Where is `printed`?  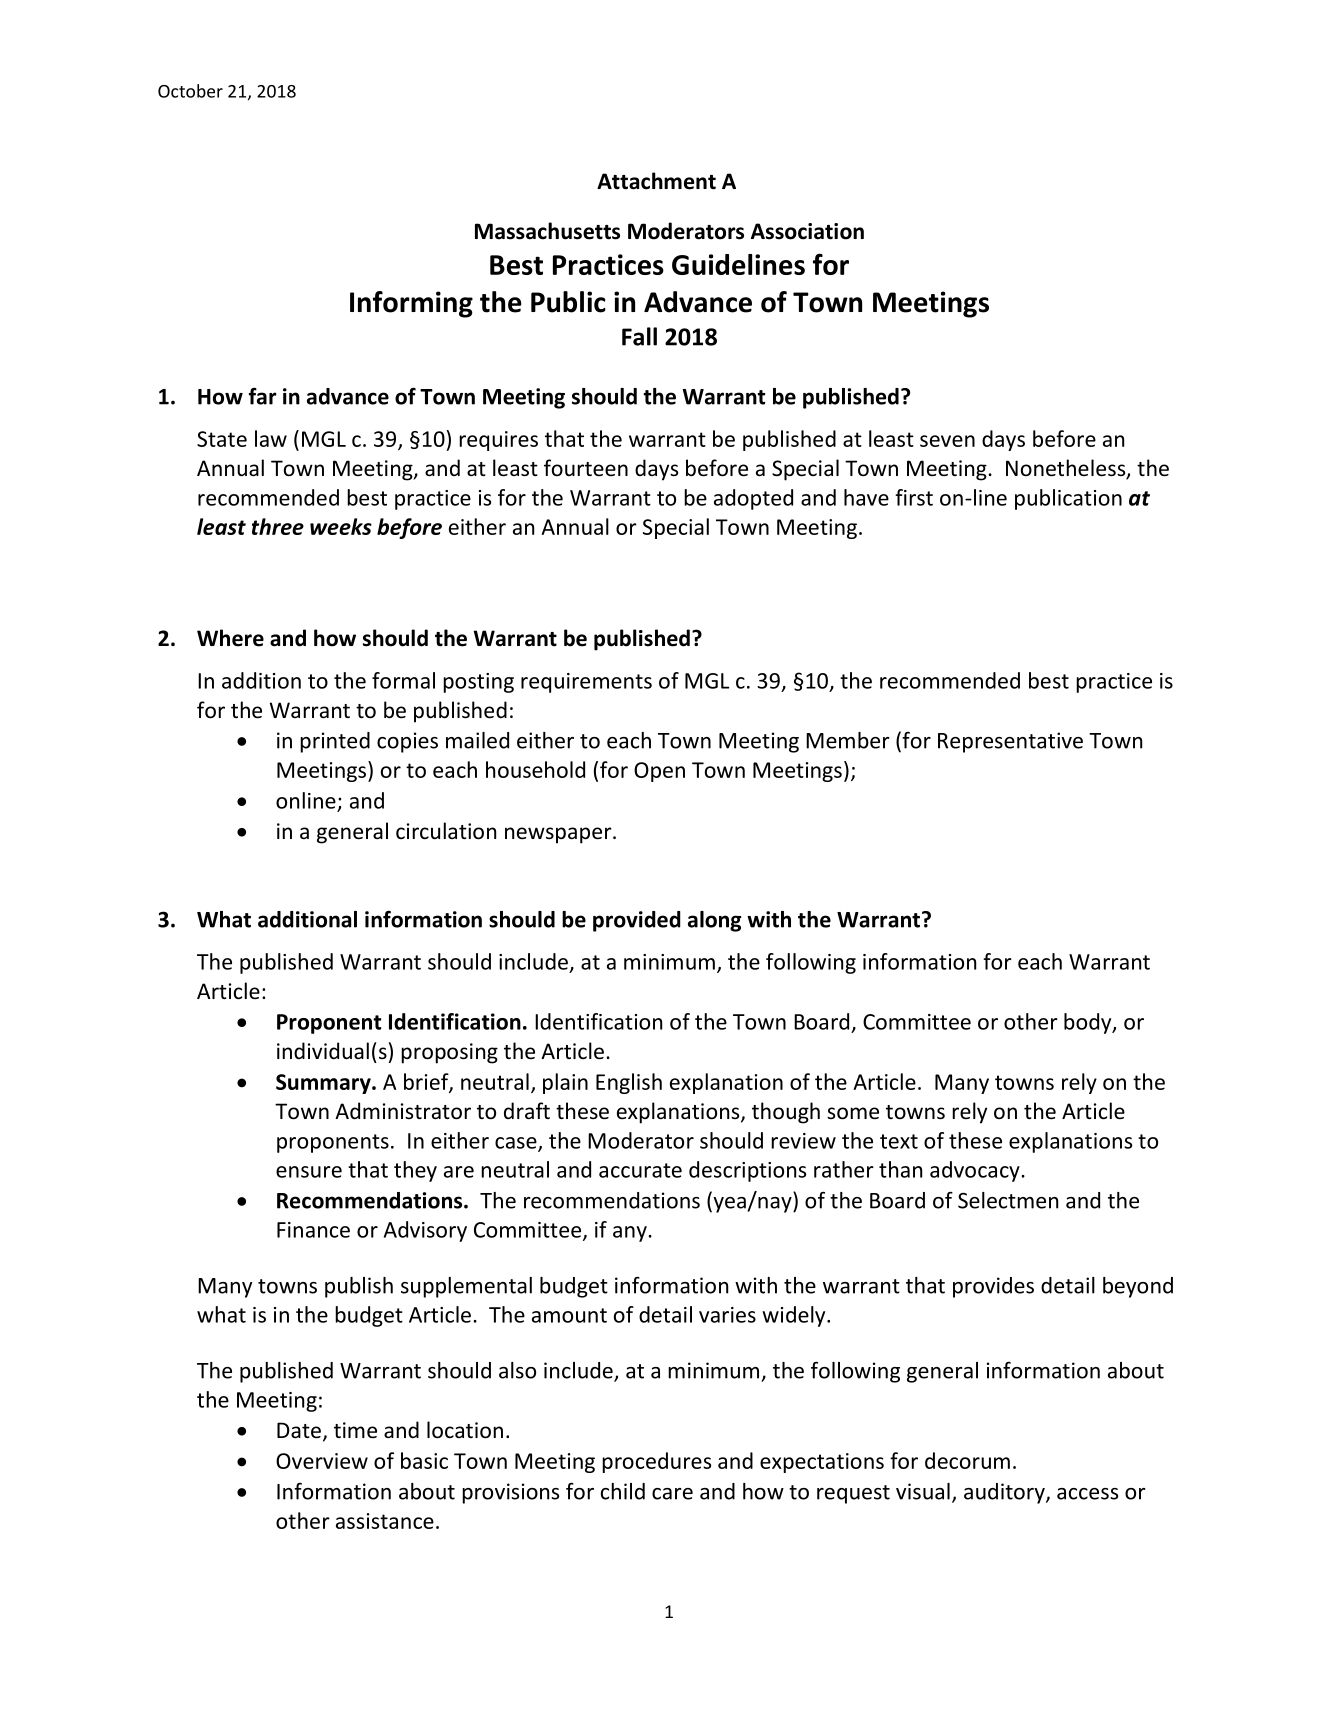
printed is located at coordinates (335, 742).
